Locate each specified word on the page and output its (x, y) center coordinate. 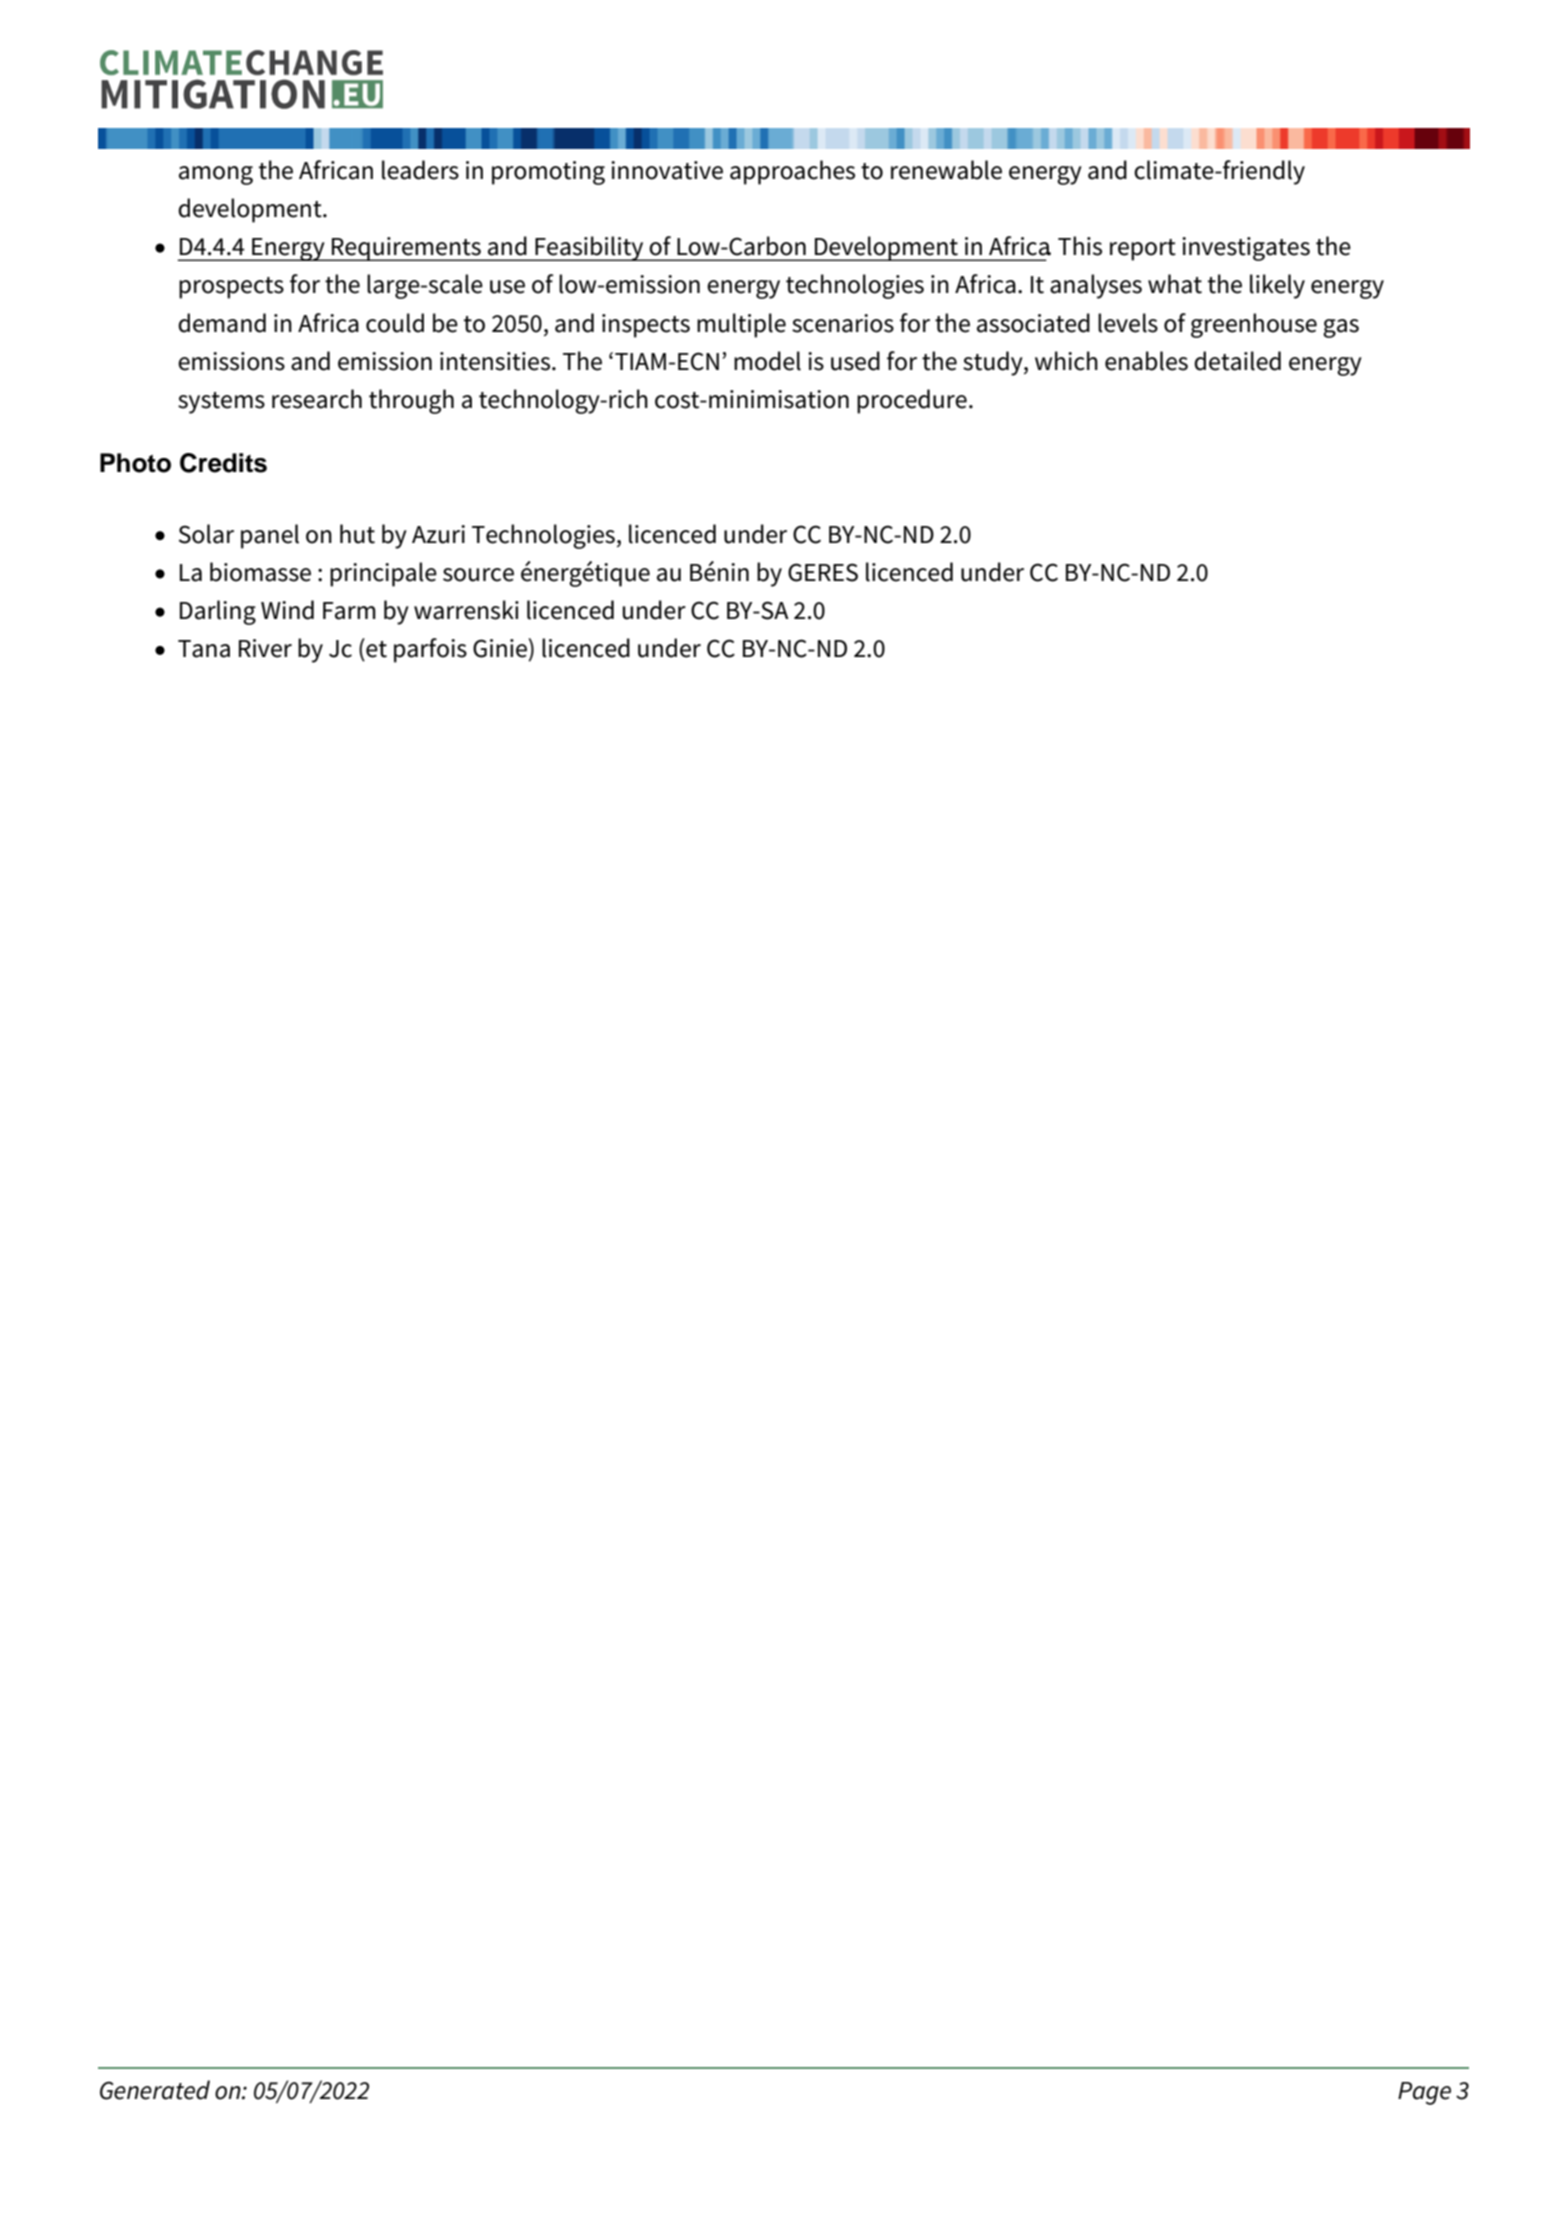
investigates (1246, 249)
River (265, 648)
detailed (1237, 361)
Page (1424, 2093)
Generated (155, 2090)
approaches (792, 172)
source (478, 575)
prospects (231, 288)
